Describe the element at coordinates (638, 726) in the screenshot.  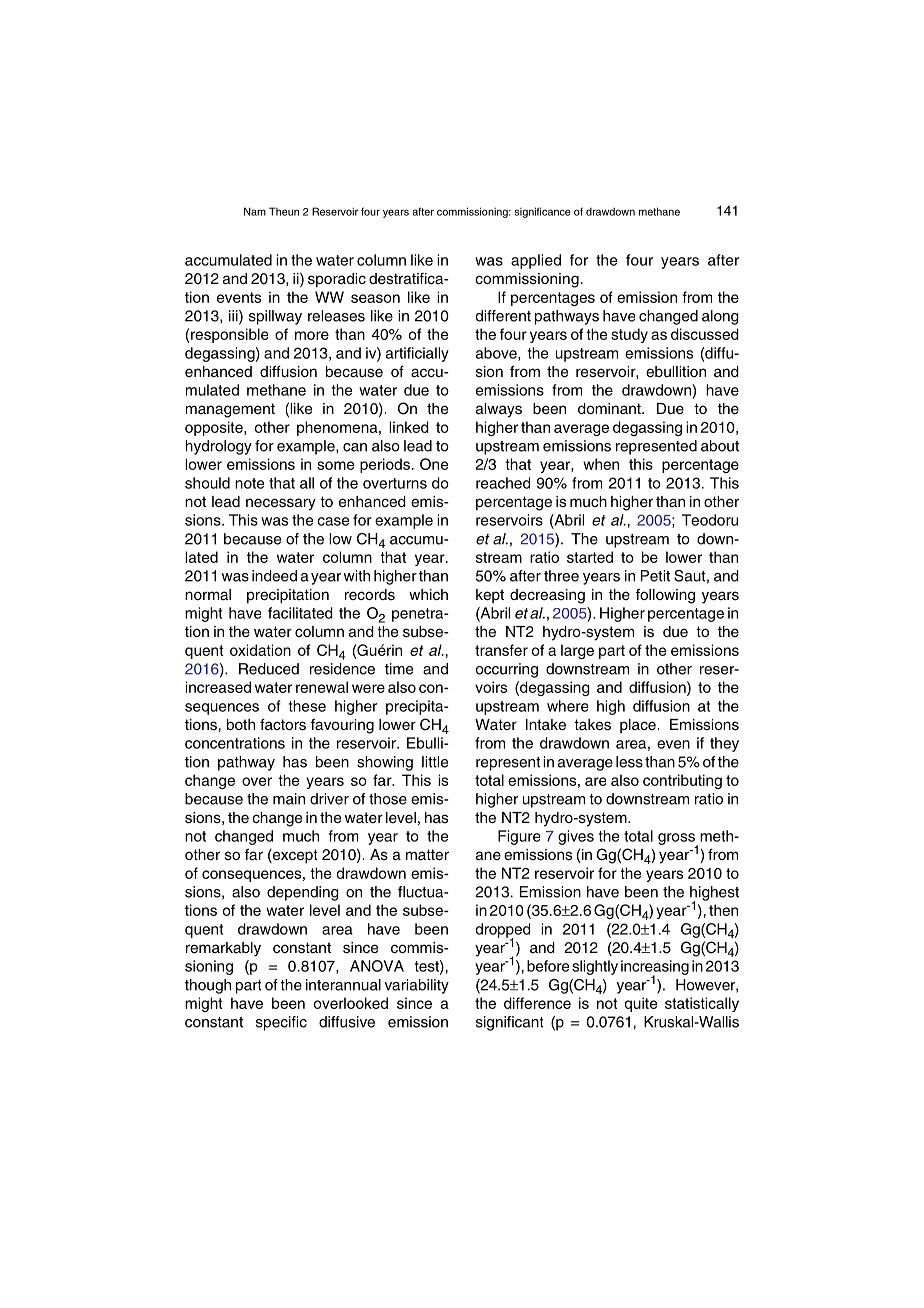
I see `place` at that location.
